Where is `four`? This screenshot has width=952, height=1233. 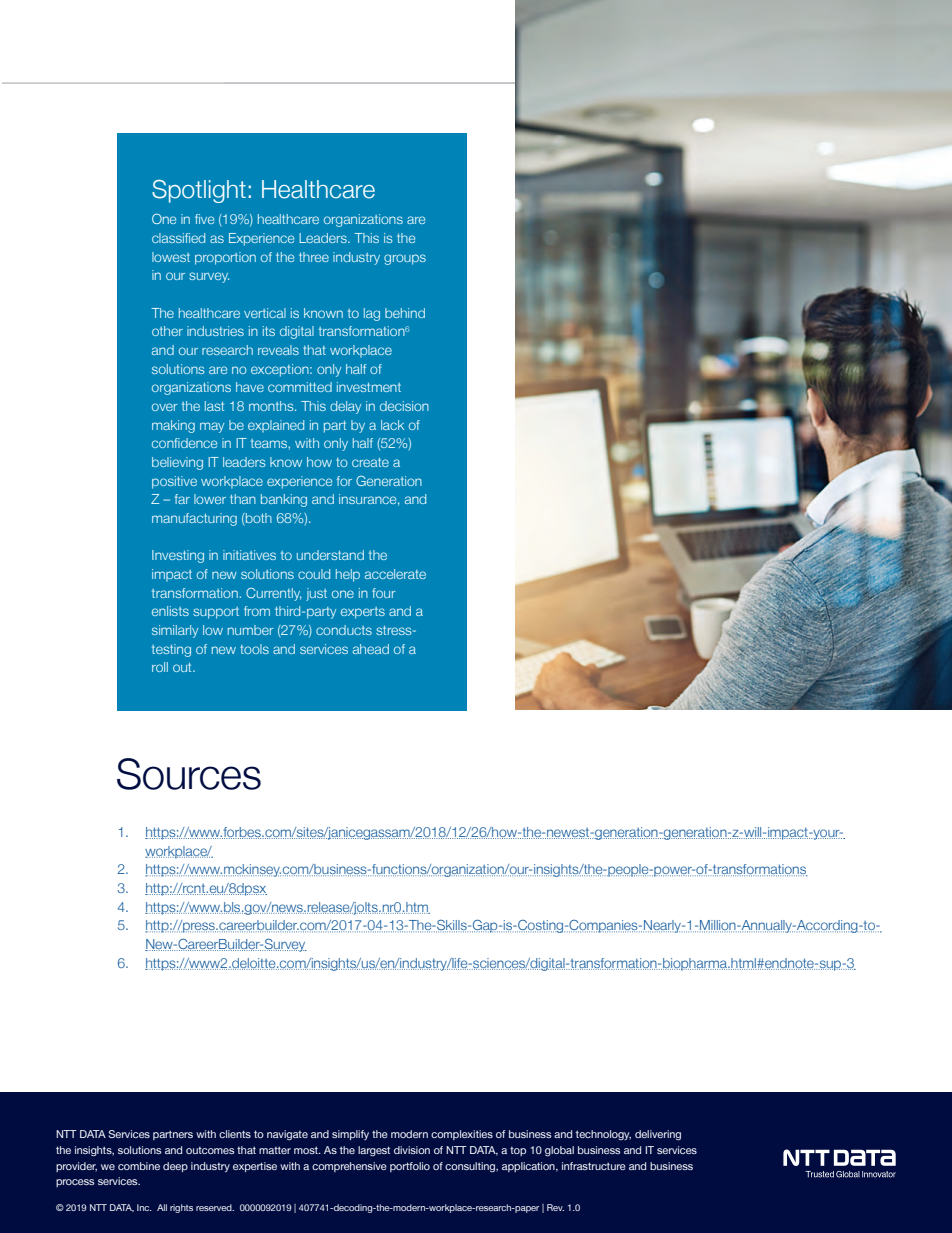
four is located at coordinates (383, 593).
